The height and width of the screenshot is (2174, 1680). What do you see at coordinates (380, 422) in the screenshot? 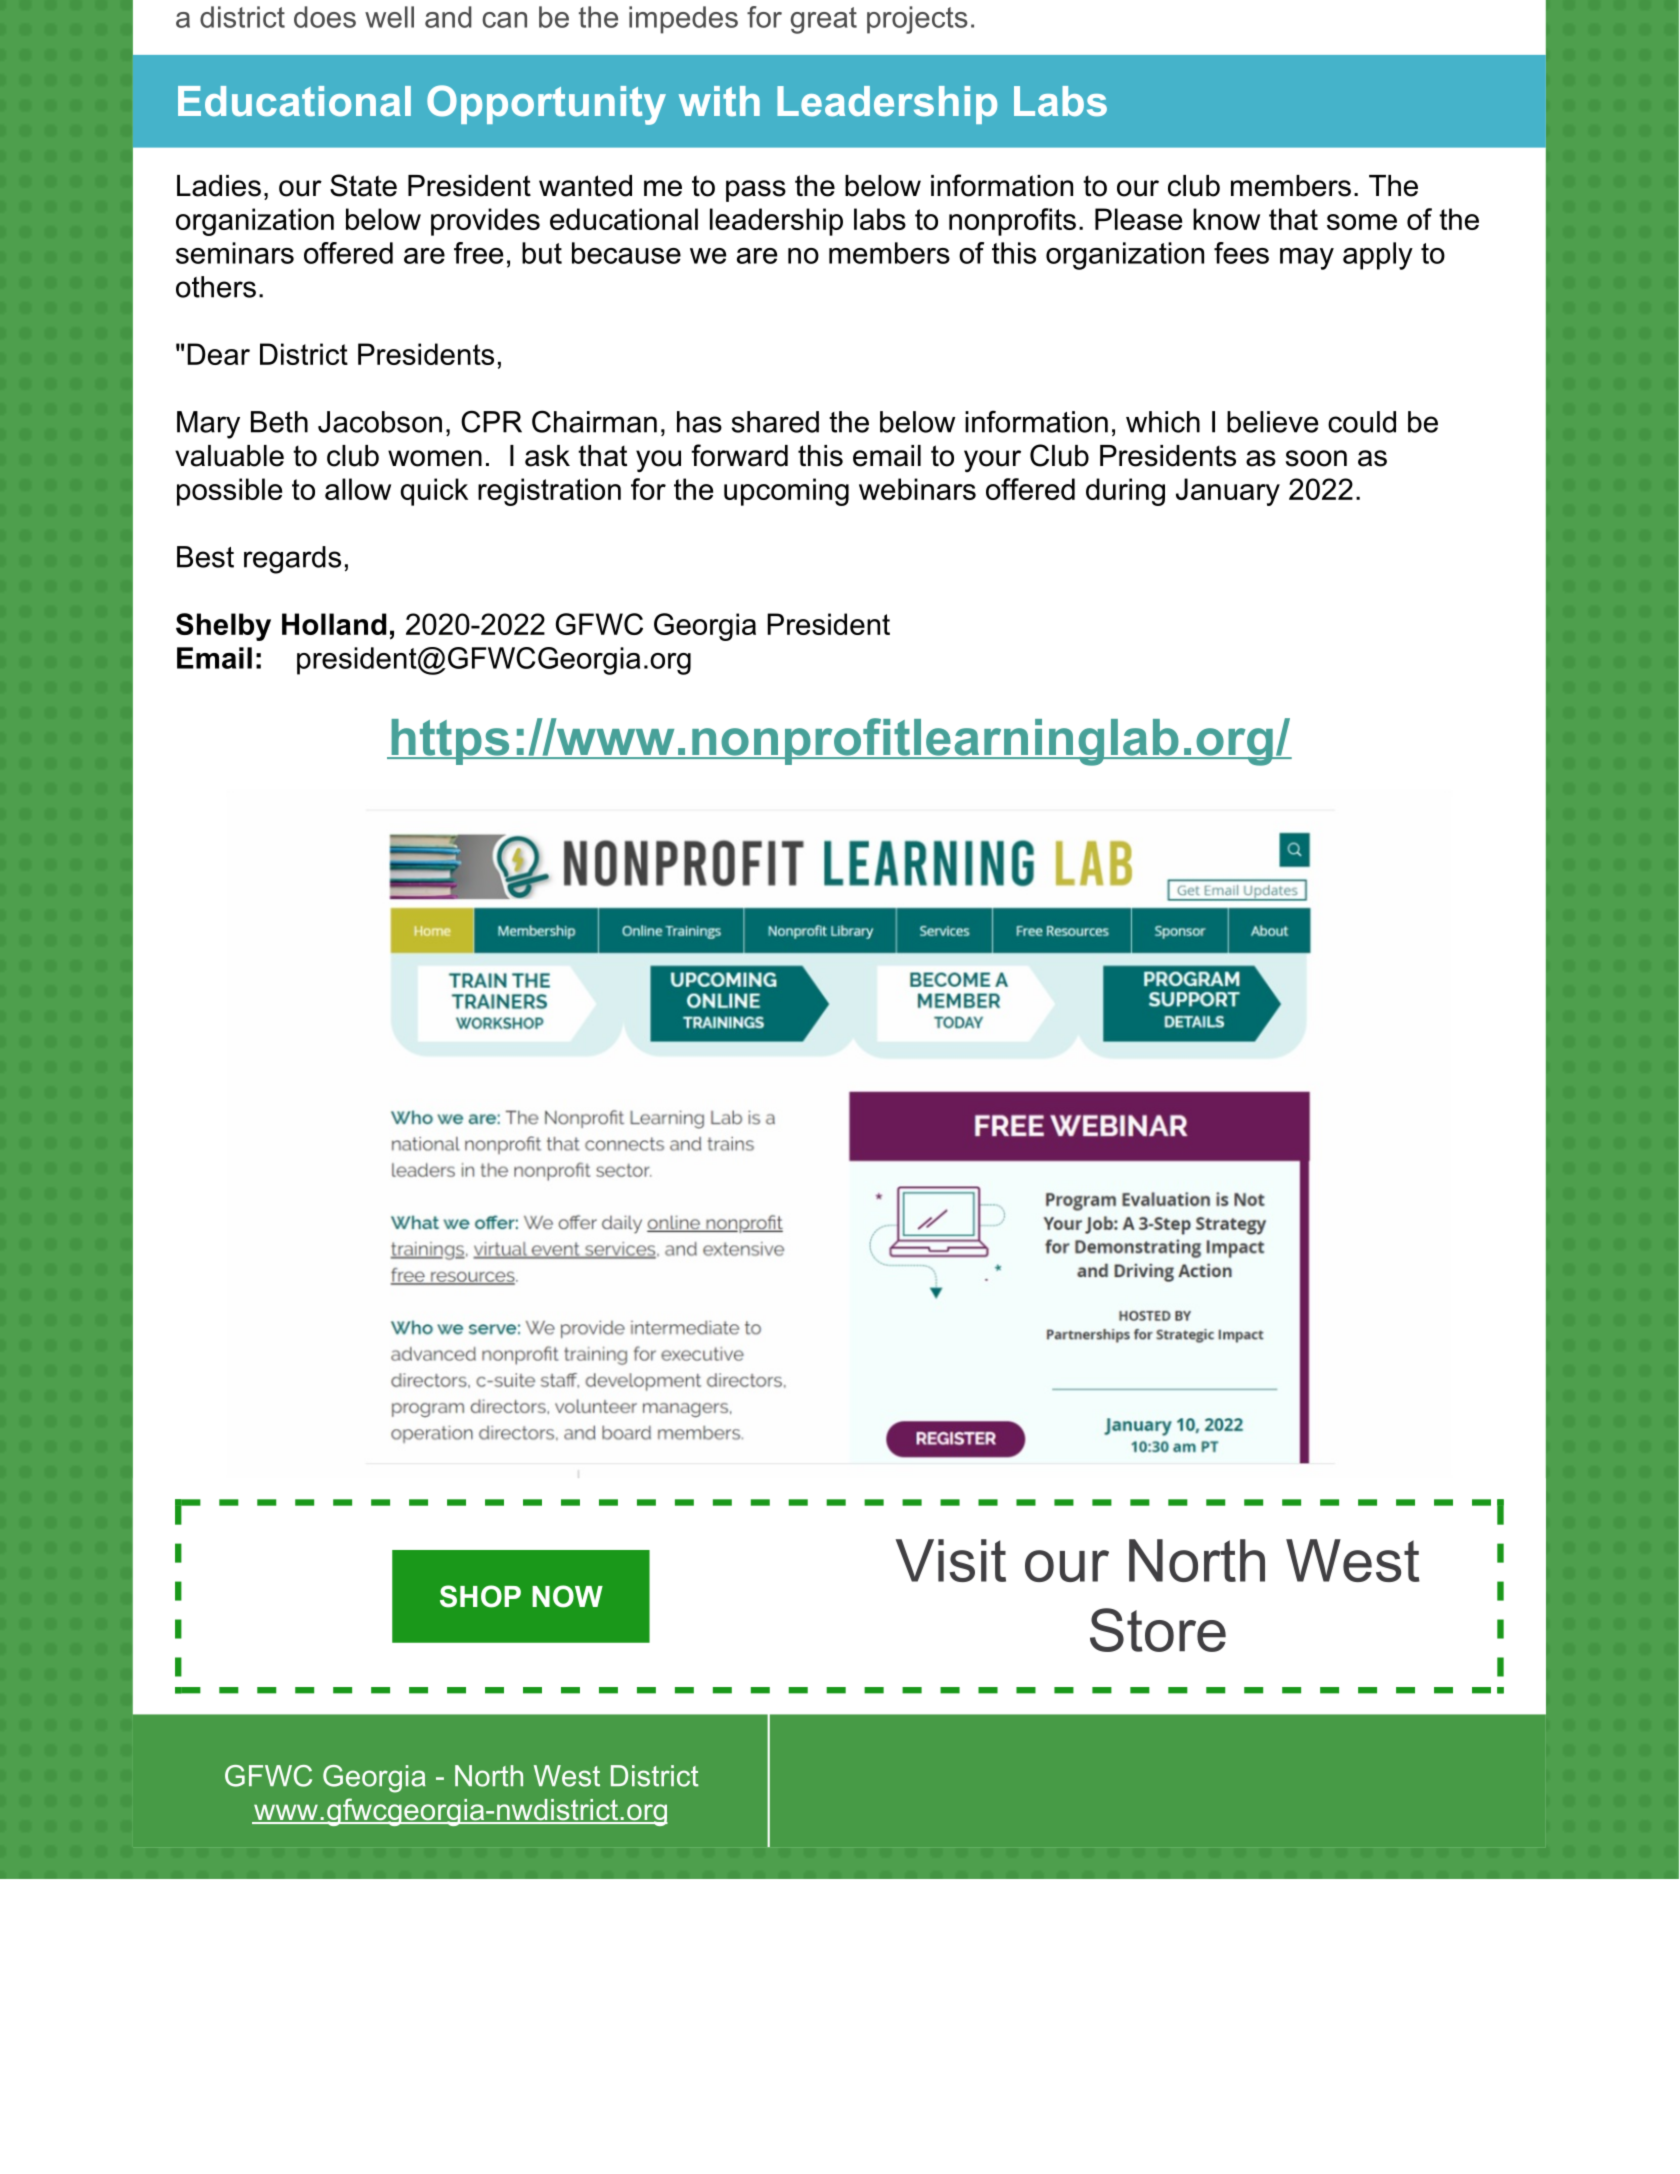
I see `Jacobson` at bounding box center [380, 422].
